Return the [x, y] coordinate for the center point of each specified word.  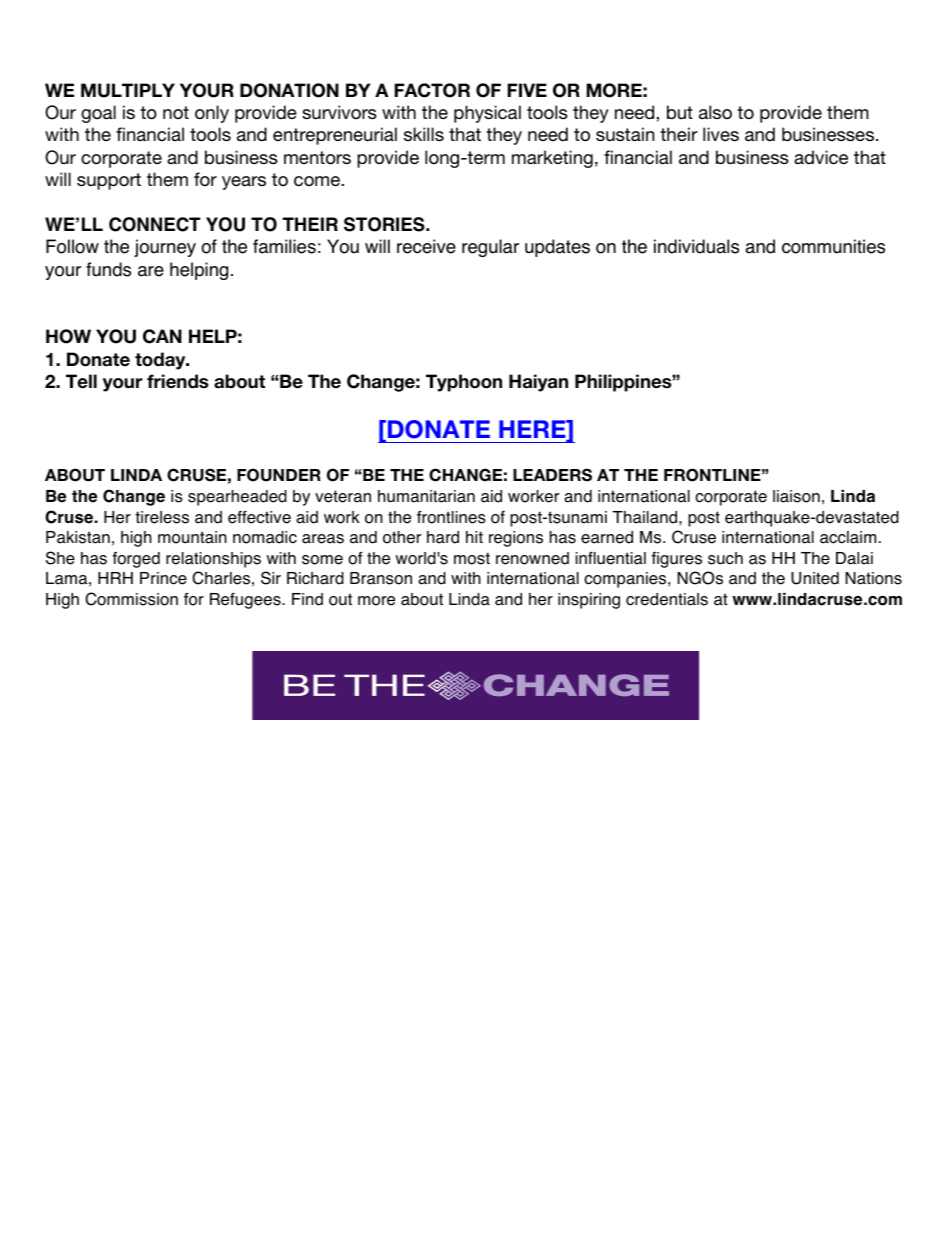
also [715, 112]
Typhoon [464, 383]
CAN [162, 336]
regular [490, 248]
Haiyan [538, 383]
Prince [163, 578]
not [176, 112]
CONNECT [154, 224]
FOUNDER [279, 475]
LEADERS [552, 475]
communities [833, 246]
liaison [796, 496]
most [472, 558]
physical [487, 114]
